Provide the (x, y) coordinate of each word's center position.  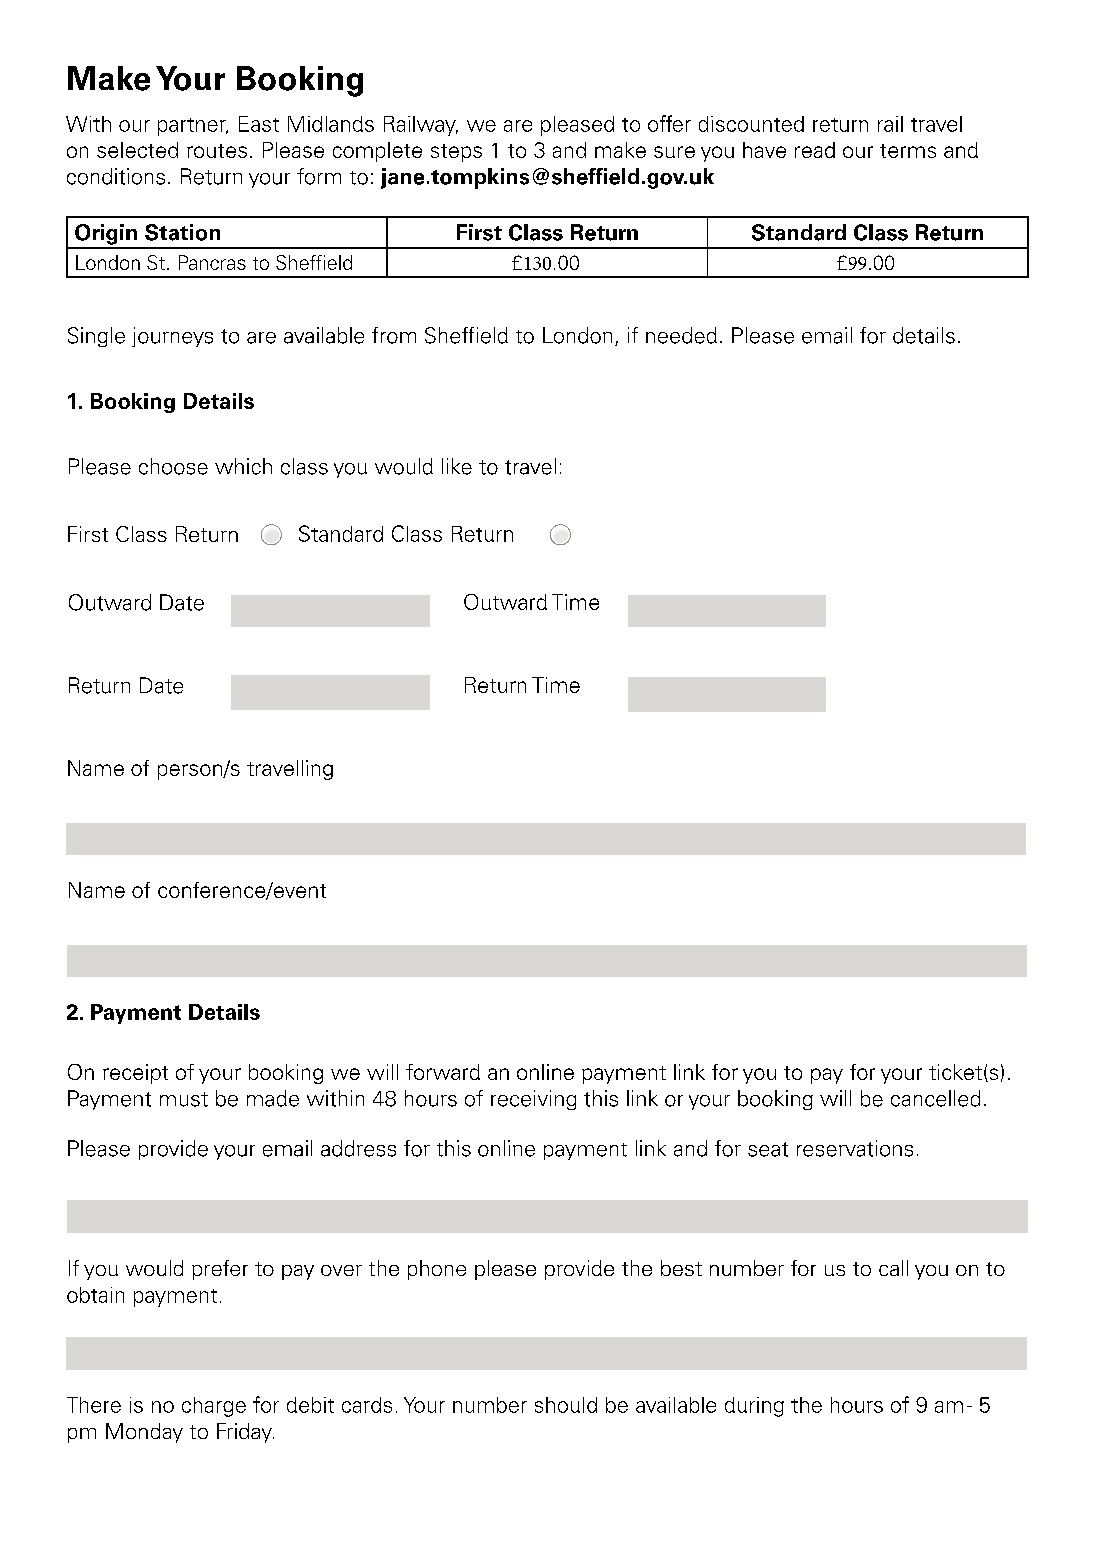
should (566, 1405)
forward (443, 1072)
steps (456, 153)
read (815, 150)
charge (214, 1407)
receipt (135, 1074)
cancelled (935, 1098)
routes (217, 151)
